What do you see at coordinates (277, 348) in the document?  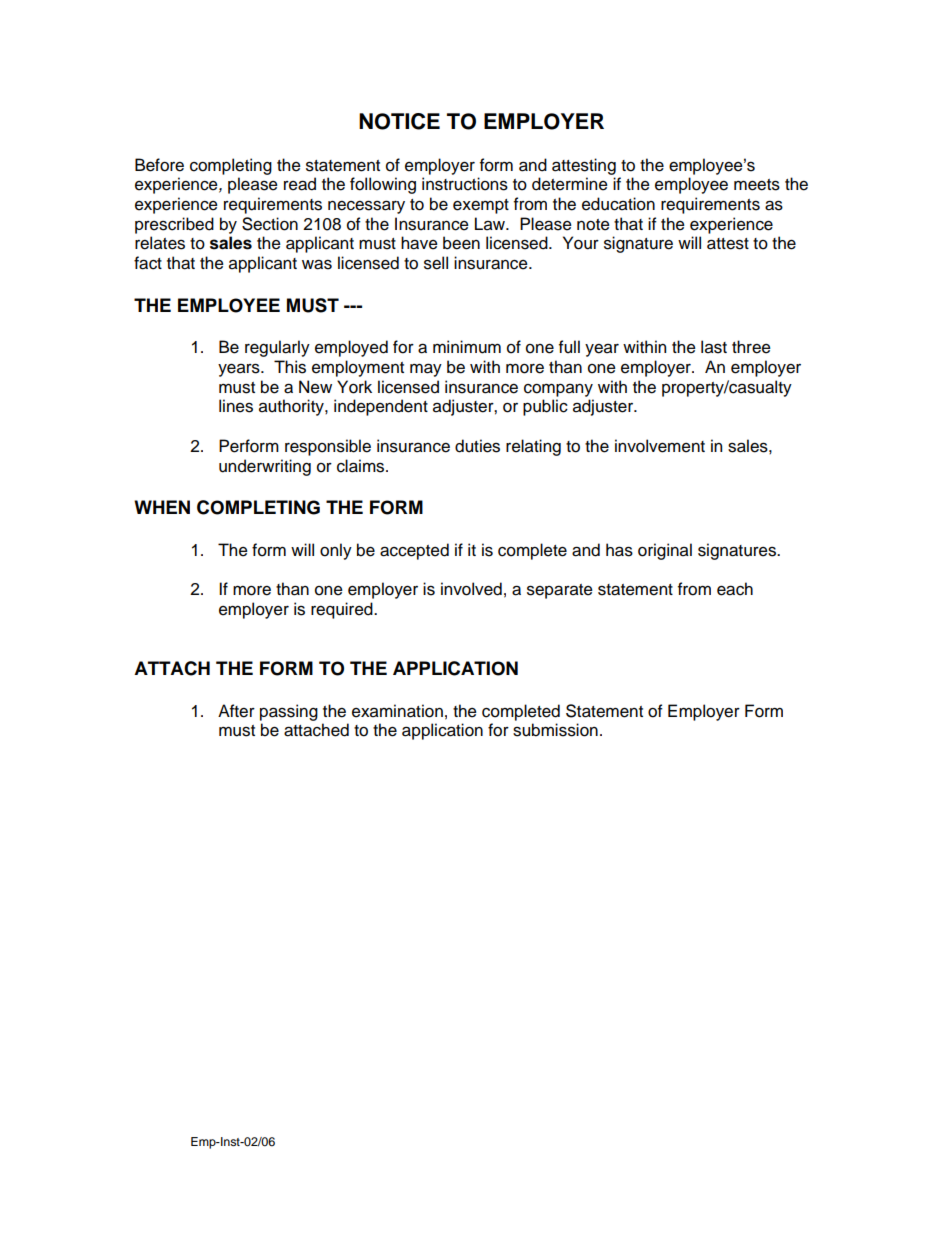 I see `regularly` at bounding box center [277, 348].
